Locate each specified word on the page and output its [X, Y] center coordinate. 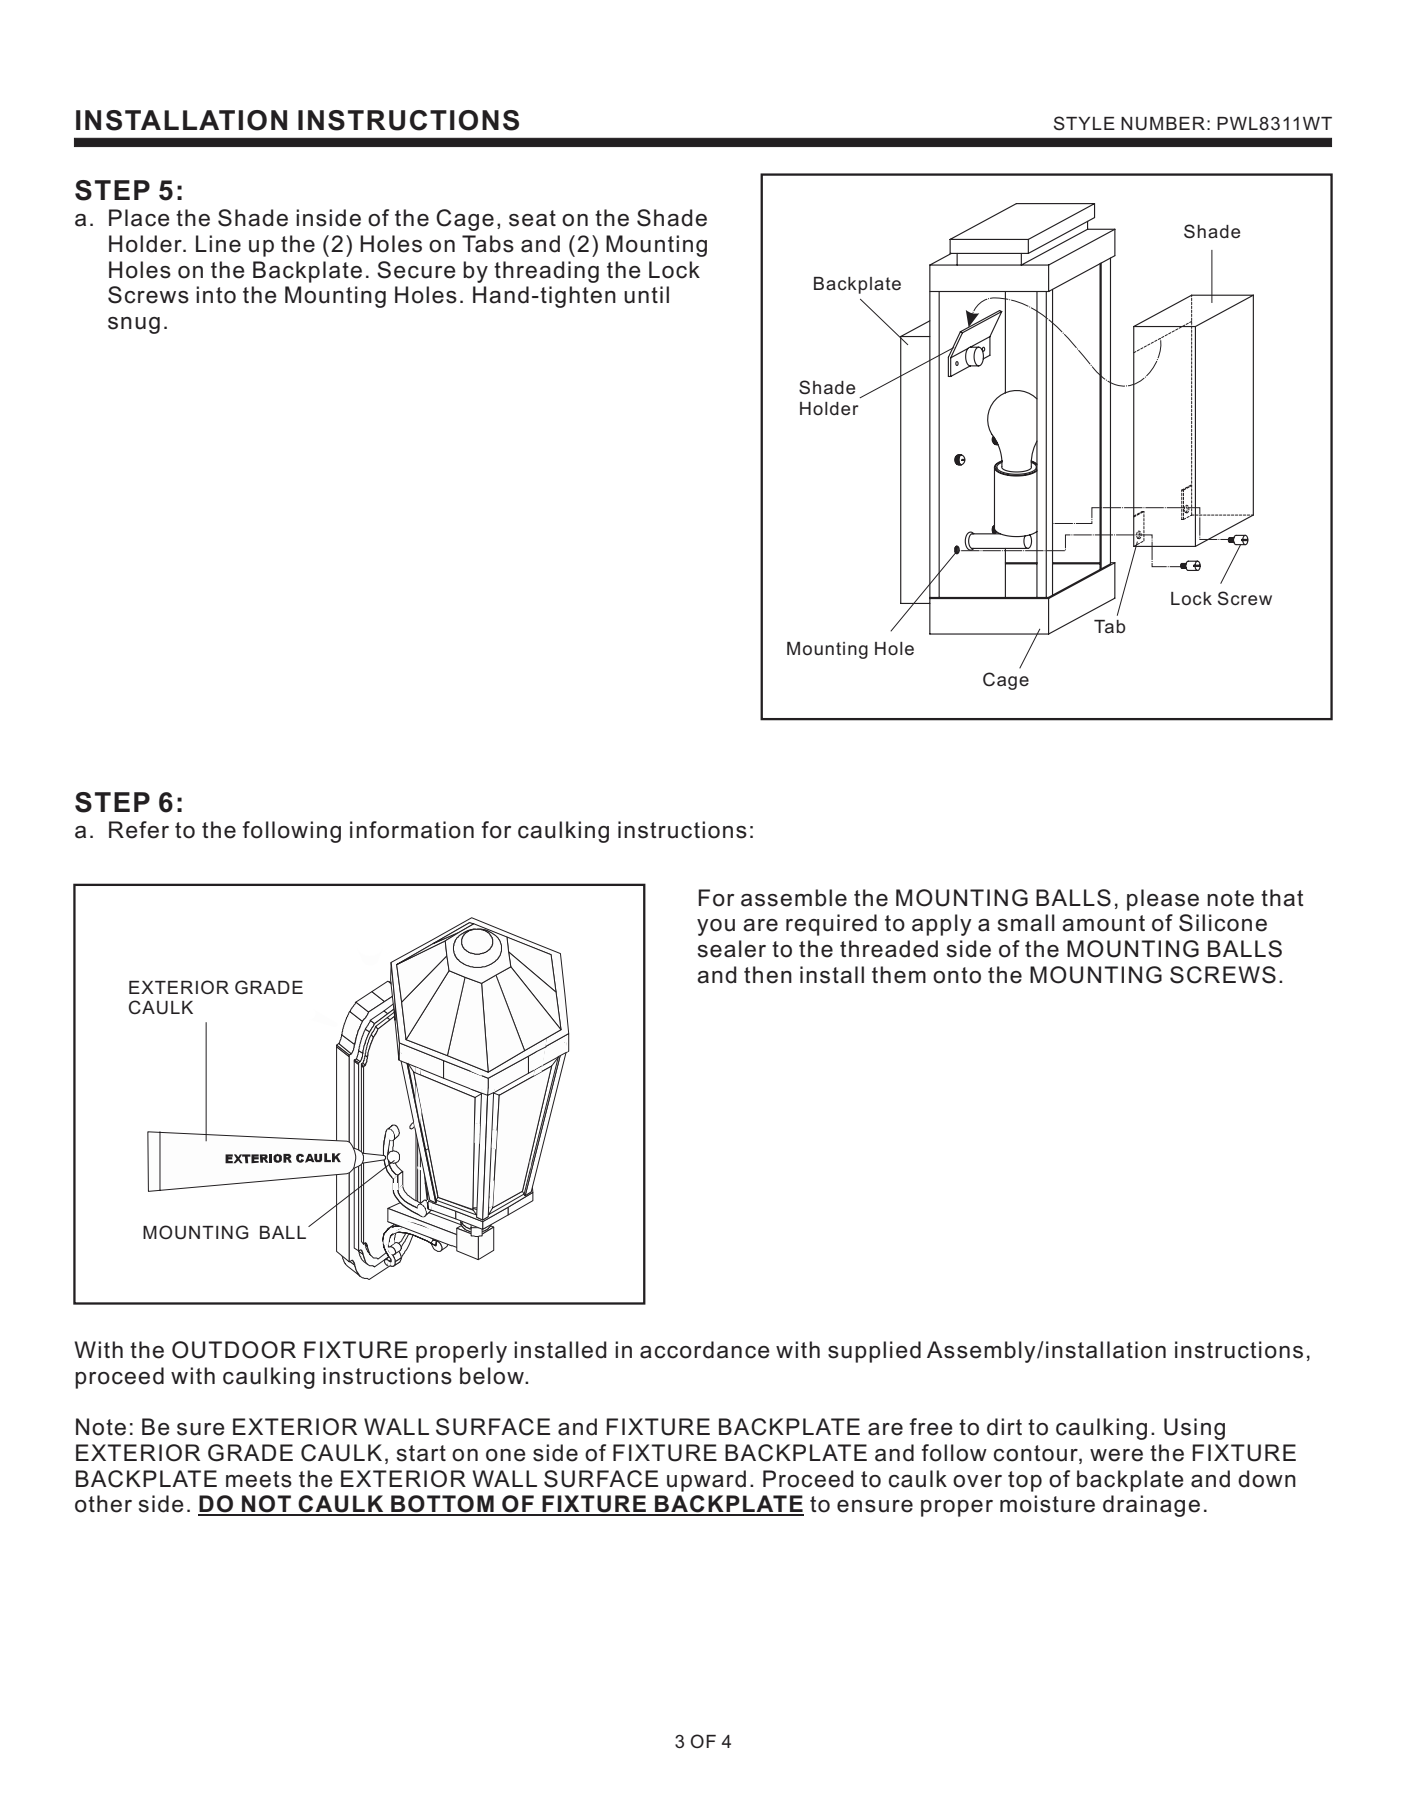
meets [259, 1479]
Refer [139, 830]
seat [532, 218]
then [768, 975]
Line [218, 244]
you [716, 927]
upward [706, 1481]
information [412, 830]
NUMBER [1163, 124]
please [1163, 900]
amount [1103, 923]
